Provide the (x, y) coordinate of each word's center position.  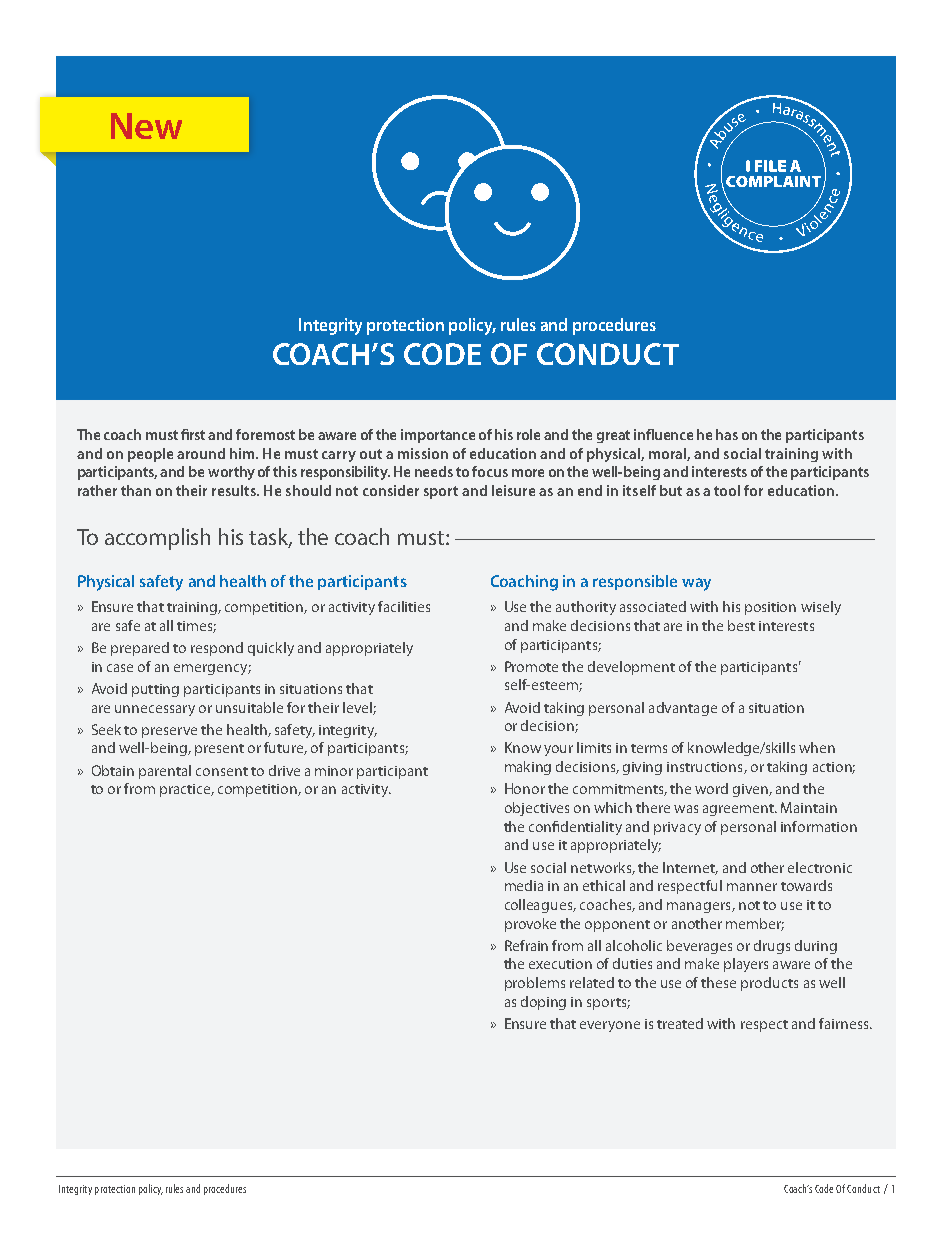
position (770, 608)
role (528, 434)
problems (535, 984)
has (727, 434)
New (146, 126)
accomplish (157, 539)
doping (543, 1003)
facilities (404, 606)
